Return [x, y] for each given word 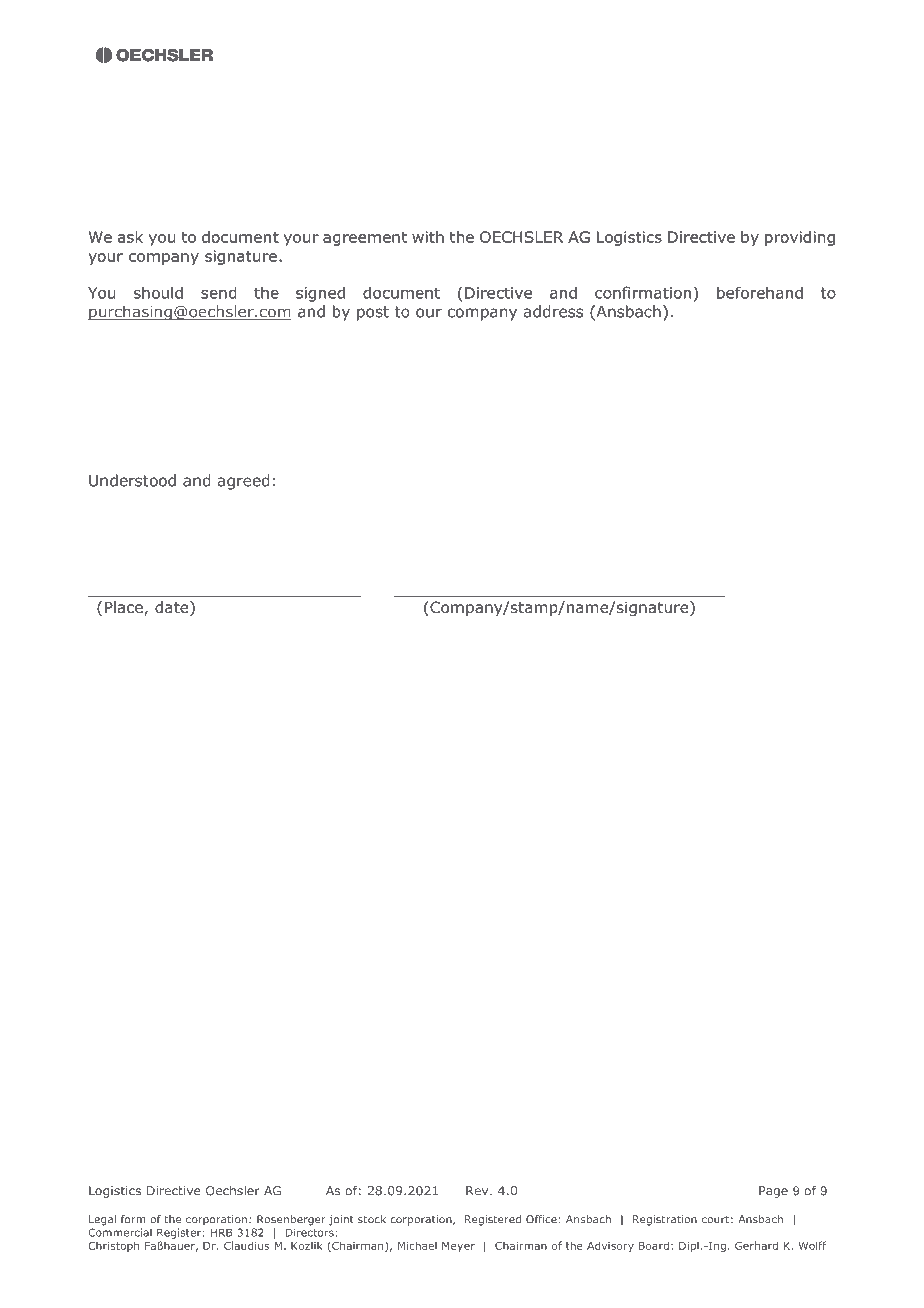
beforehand [760, 292]
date [173, 608]
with [428, 237]
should [158, 292]
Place [125, 608]
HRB [222, 1232]
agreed [244, 482]
